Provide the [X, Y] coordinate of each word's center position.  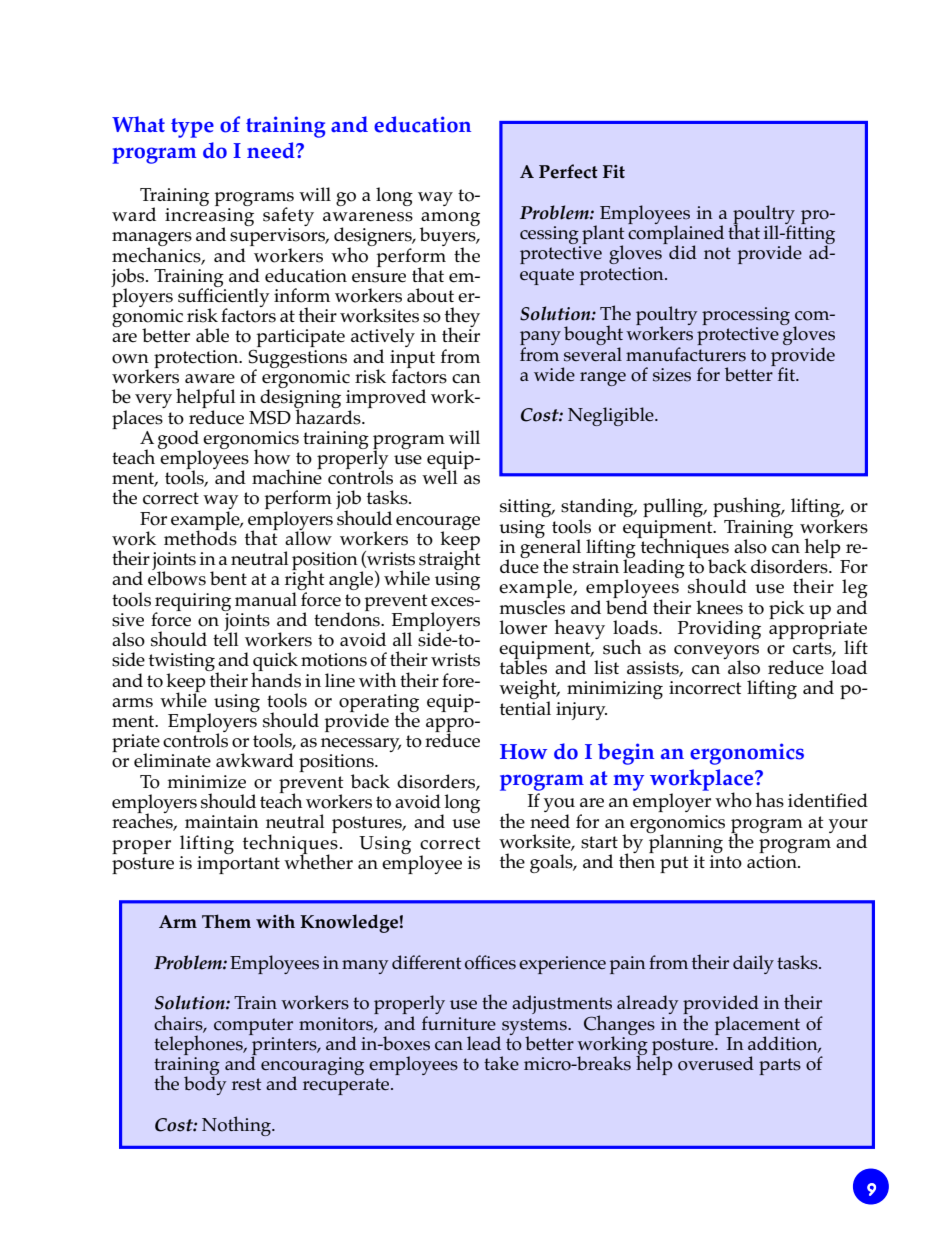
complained [676, 235]
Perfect [568, 171]
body [205, 1084]
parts [780, 1066]
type [192, 128]
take [501, 1063]
